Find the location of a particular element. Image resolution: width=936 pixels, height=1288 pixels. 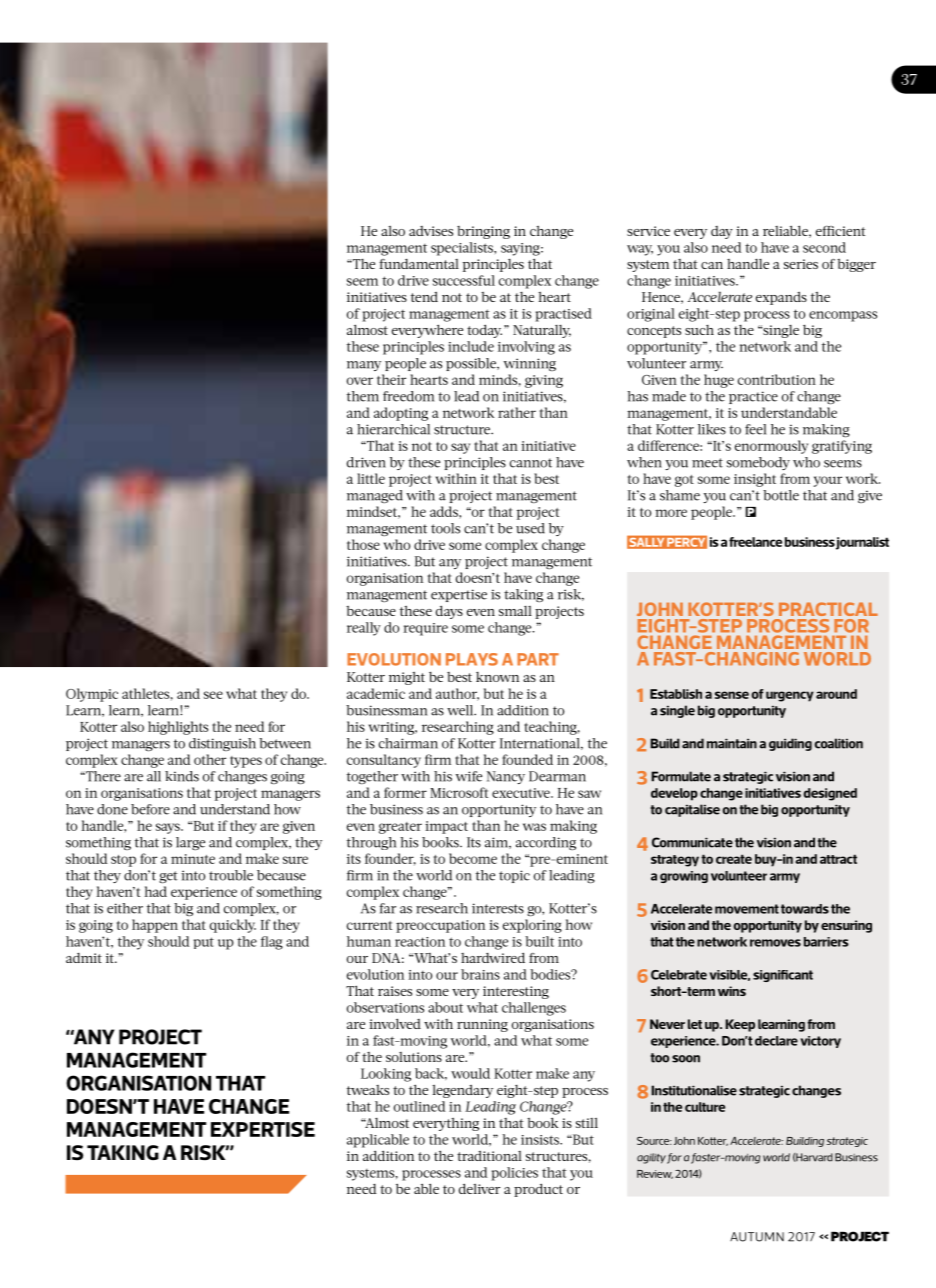

tweaks is located at coordinates (368, 1090).
